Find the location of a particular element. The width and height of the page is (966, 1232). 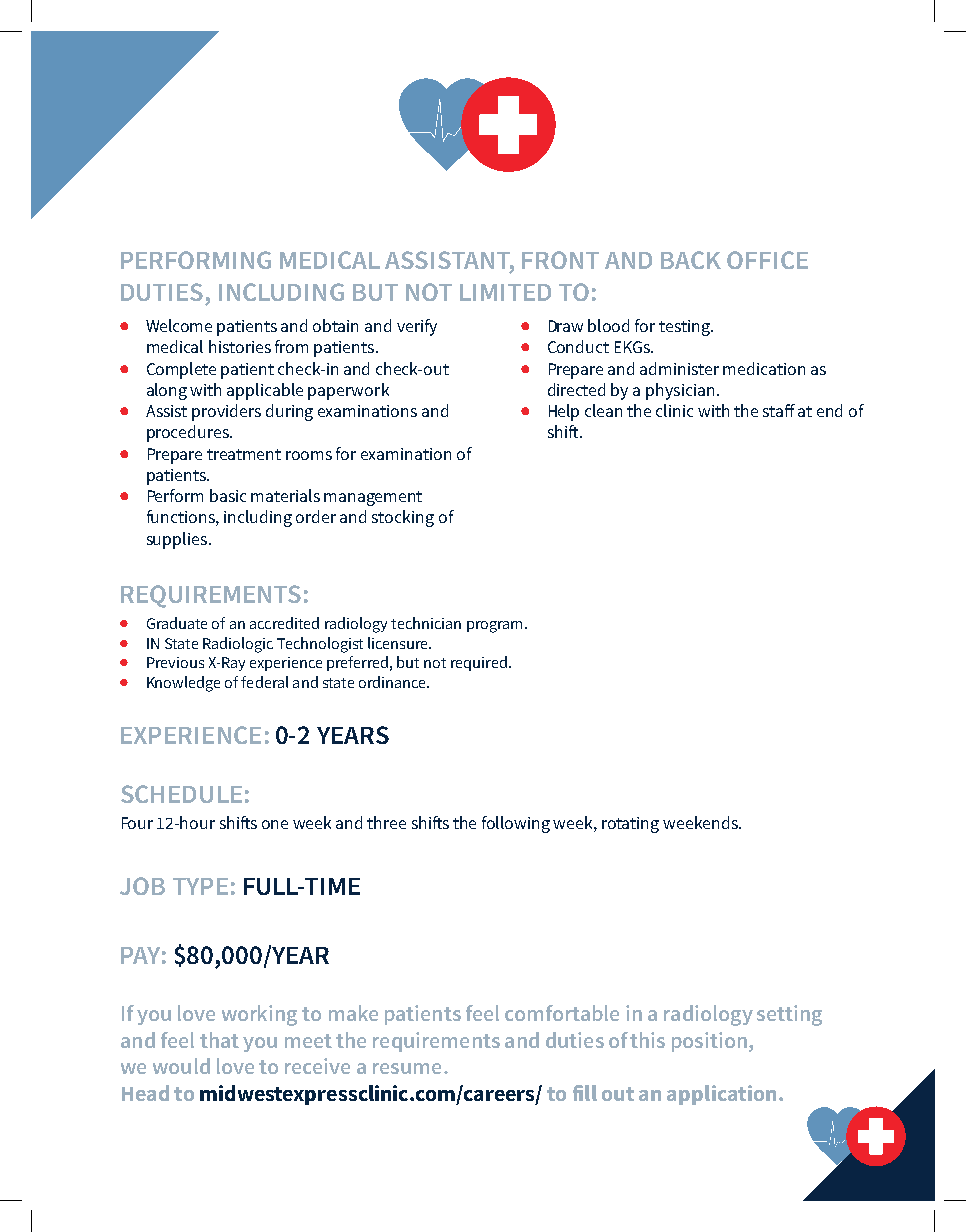

resume is located at coordinates (407, 1068).
